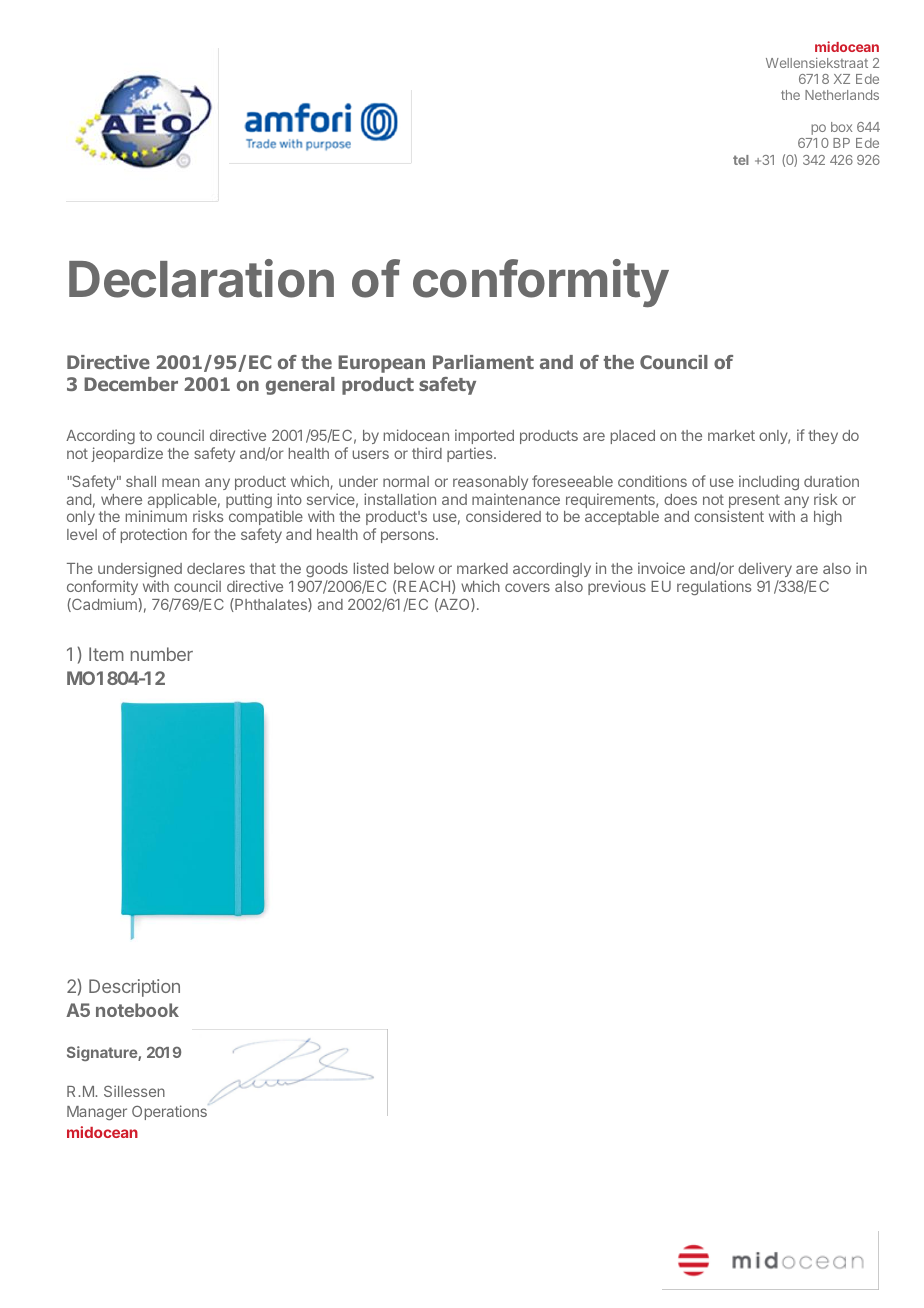 The image size is (924, 1308). What do you see at coordinates (134, 988) in the screenshot?
I see `Description` at bounding box center [134, 988].
